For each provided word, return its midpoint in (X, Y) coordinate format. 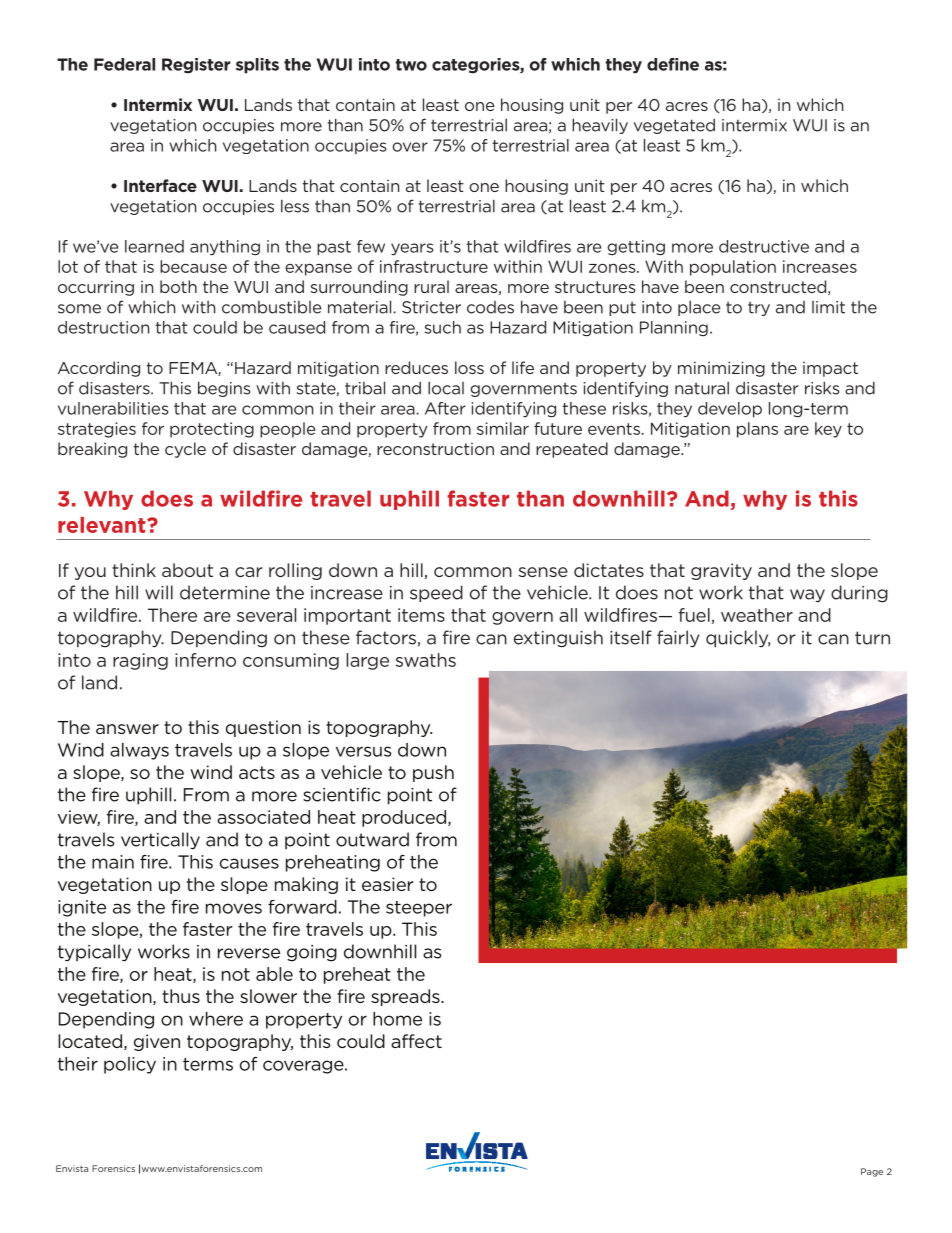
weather (757, 615)
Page (872, 1172)
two (411, 65)
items (421, 615)
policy (130, 1065)
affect (416, 1041)
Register (196, 66)
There (172, 615)
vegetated (674, 126)
